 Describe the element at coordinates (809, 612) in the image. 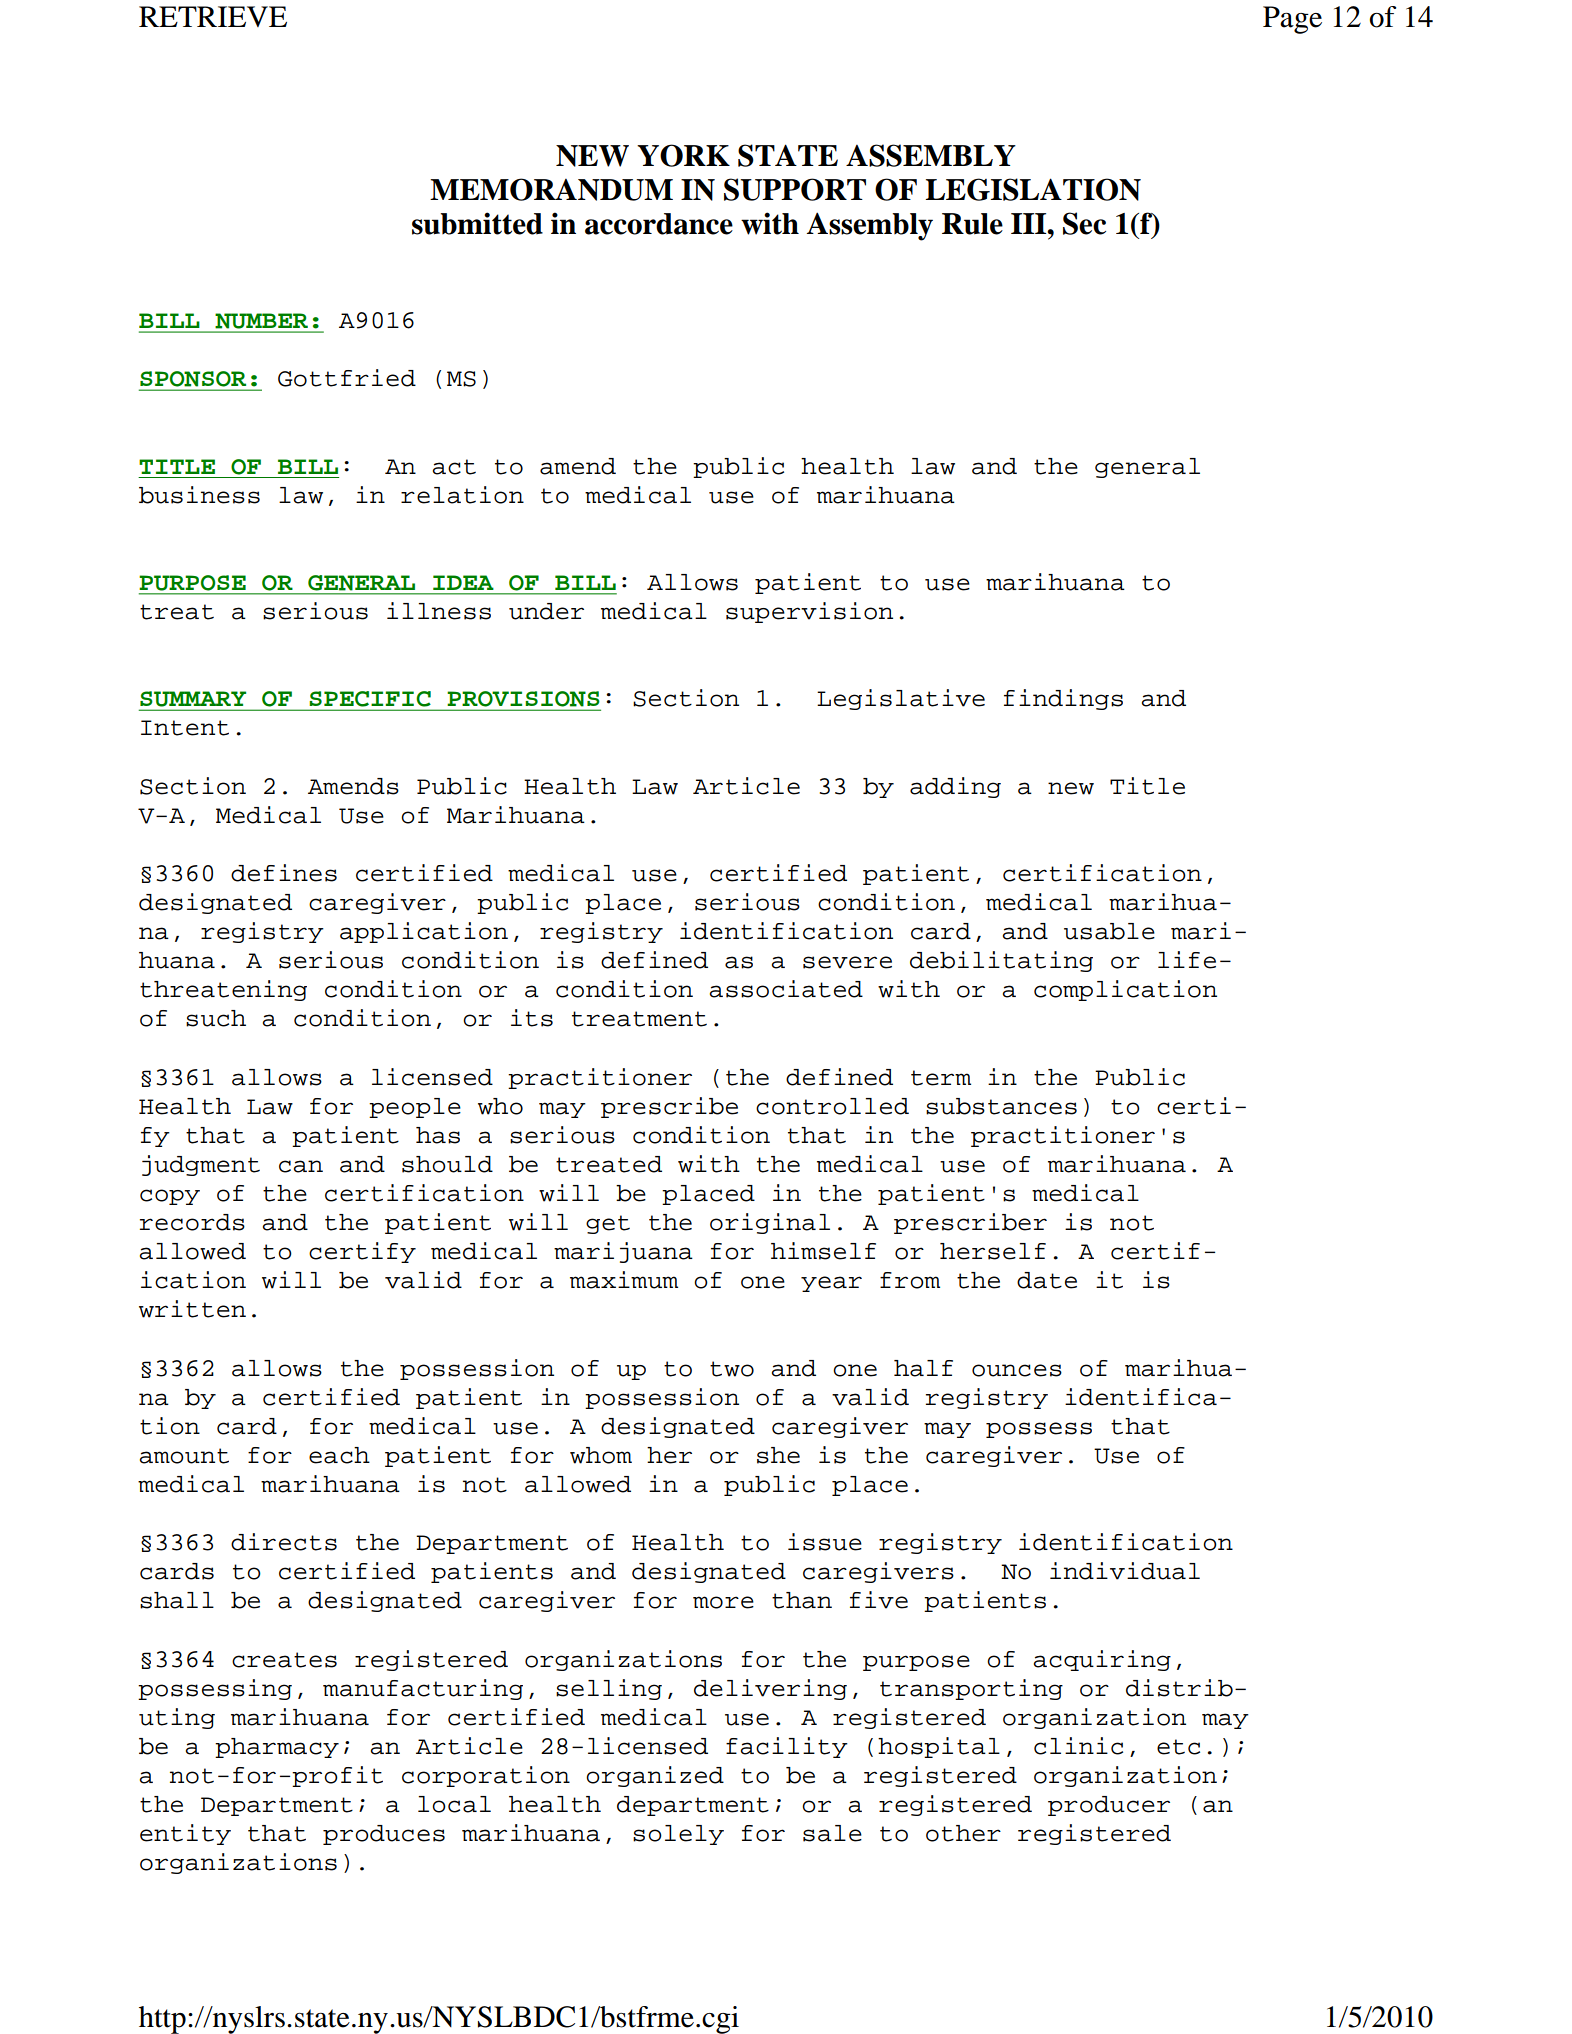

I see `supervision` at that location.
